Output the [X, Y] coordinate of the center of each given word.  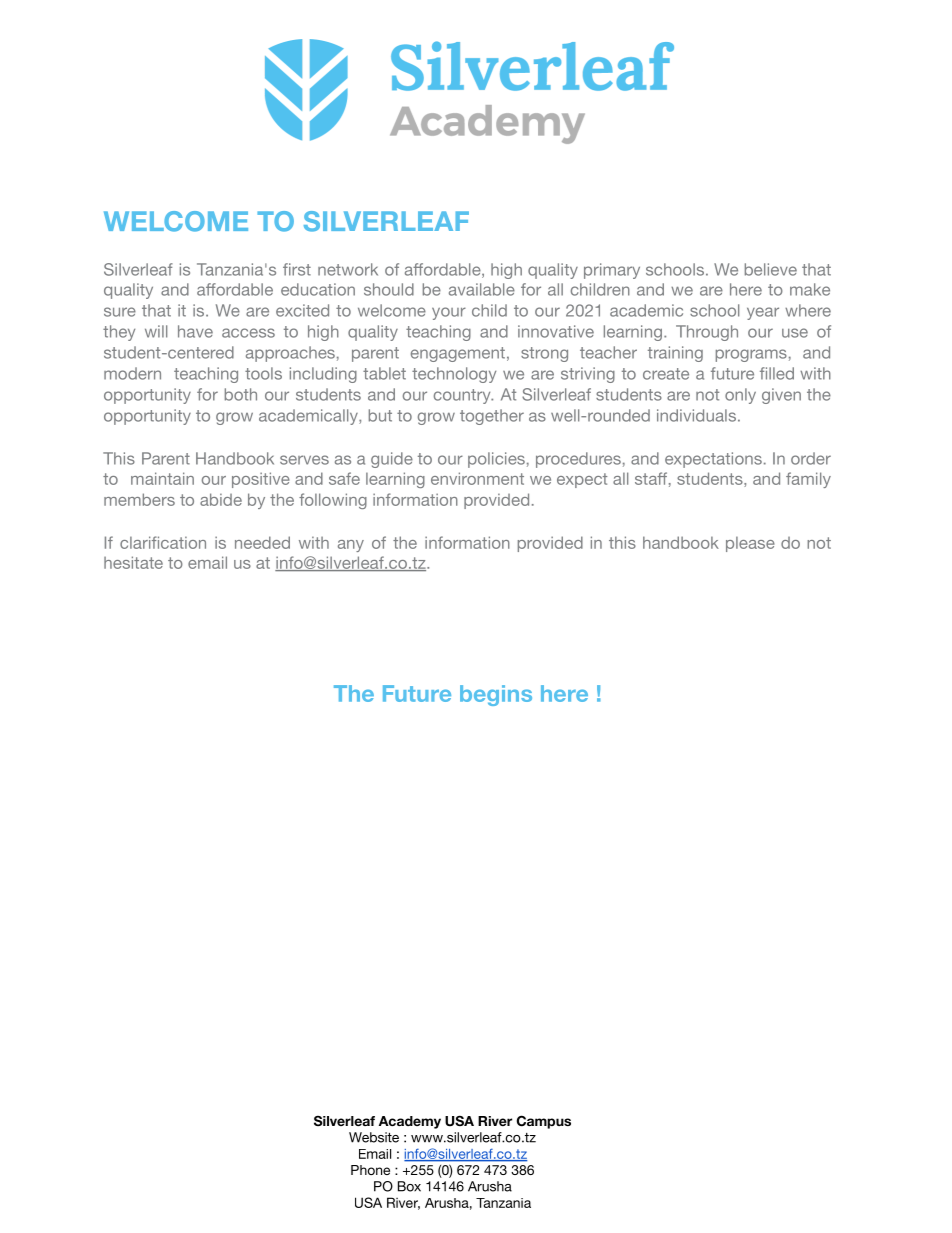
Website [374, 1137]
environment [477, 478]
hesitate [133, 562]
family [808, 480]
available [482, 289]
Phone [370, 1170]
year [763, 313]
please [750, 544]
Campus [544, 1122]
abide [221, 499]
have [195, 331]
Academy [410, 1122]
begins [496, 695]
